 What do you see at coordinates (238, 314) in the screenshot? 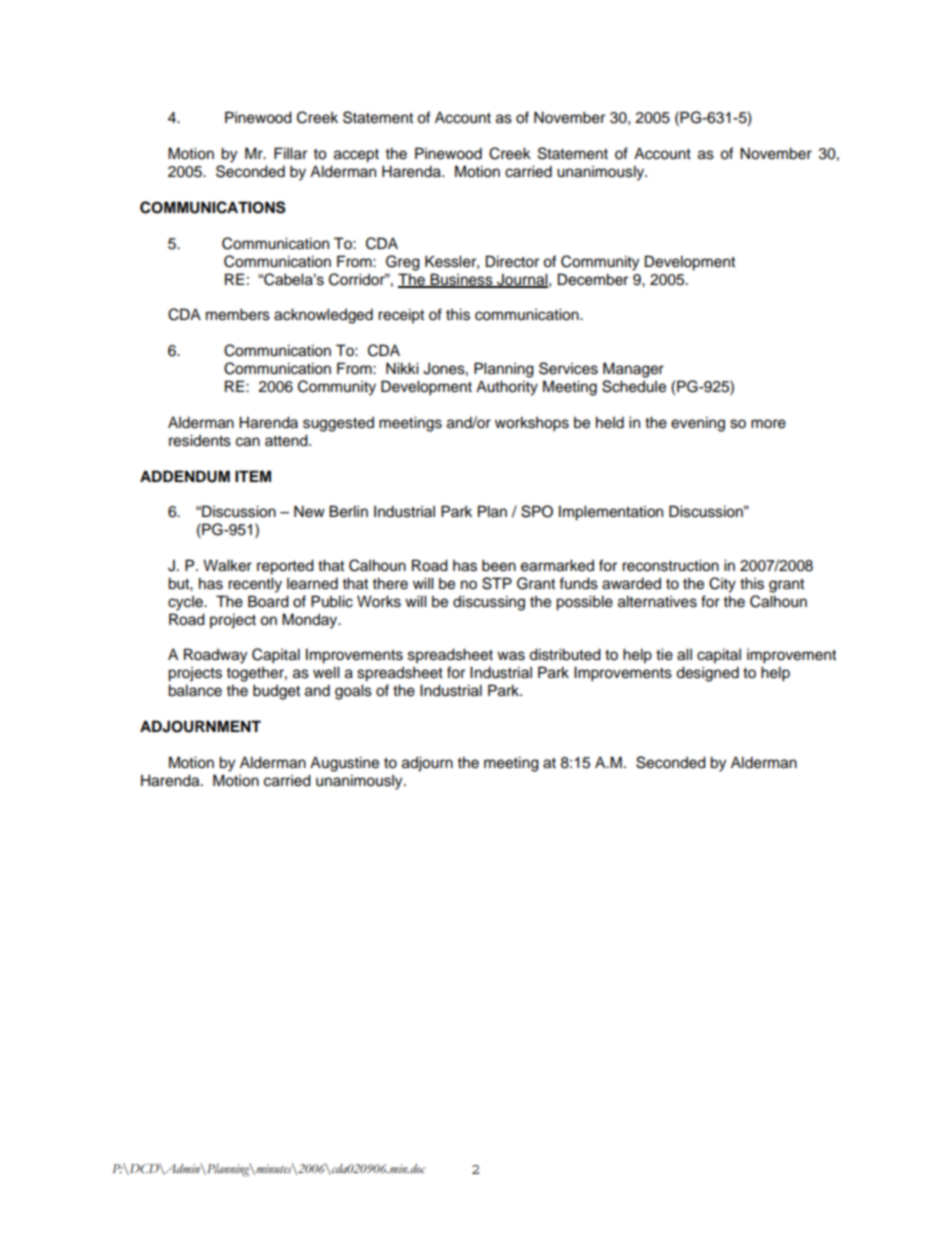
I see `members` at bounding box center [238, 314].
